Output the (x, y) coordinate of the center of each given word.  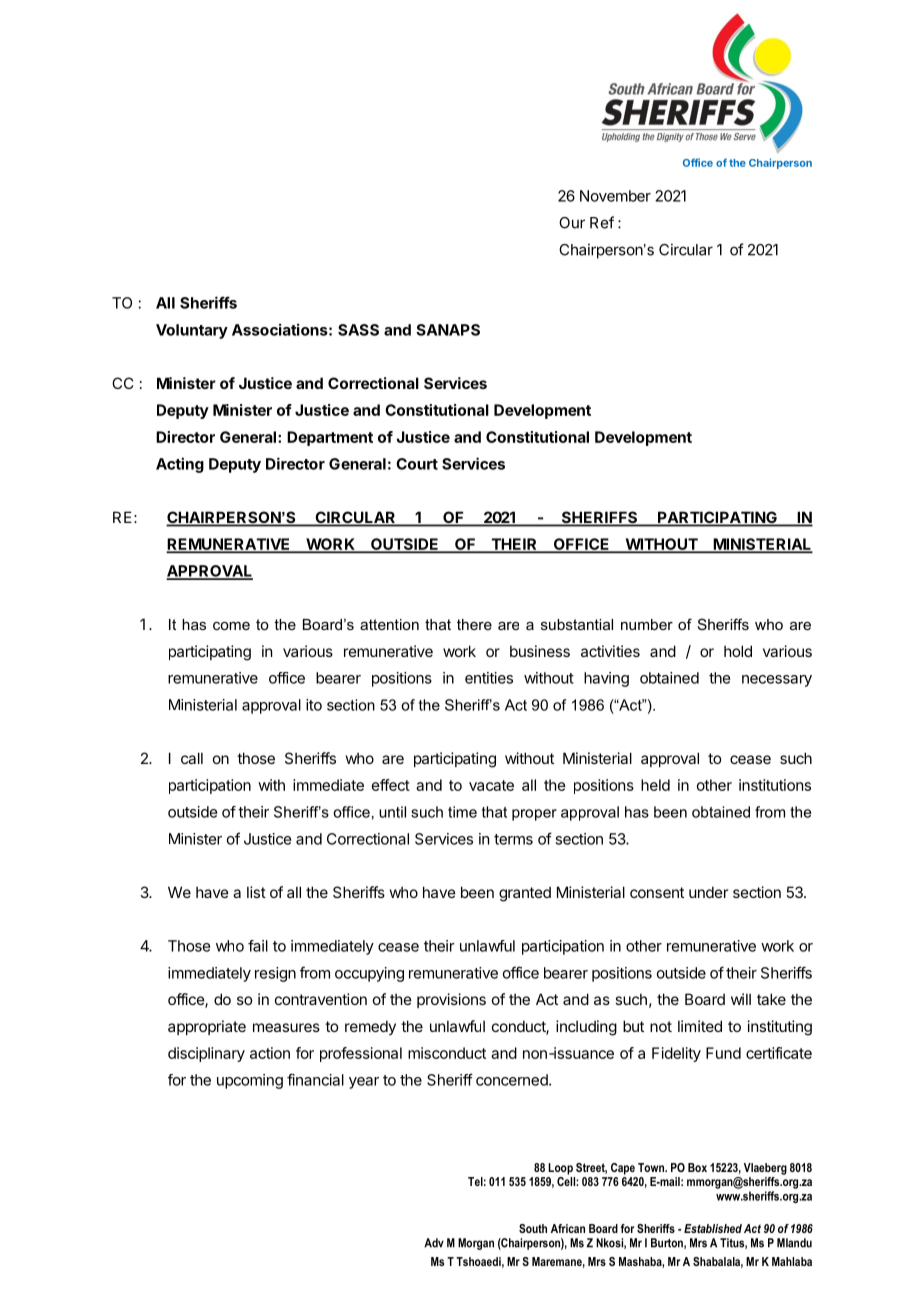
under (708, 892)
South (533, 1228)
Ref (602, 222)
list (256, 892)
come (231, 626)
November (615, 196)
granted (525, 894)
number (647, 624)
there (474, 624)
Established (713, 1228)
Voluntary (192, 331)
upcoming (250, 1081)
